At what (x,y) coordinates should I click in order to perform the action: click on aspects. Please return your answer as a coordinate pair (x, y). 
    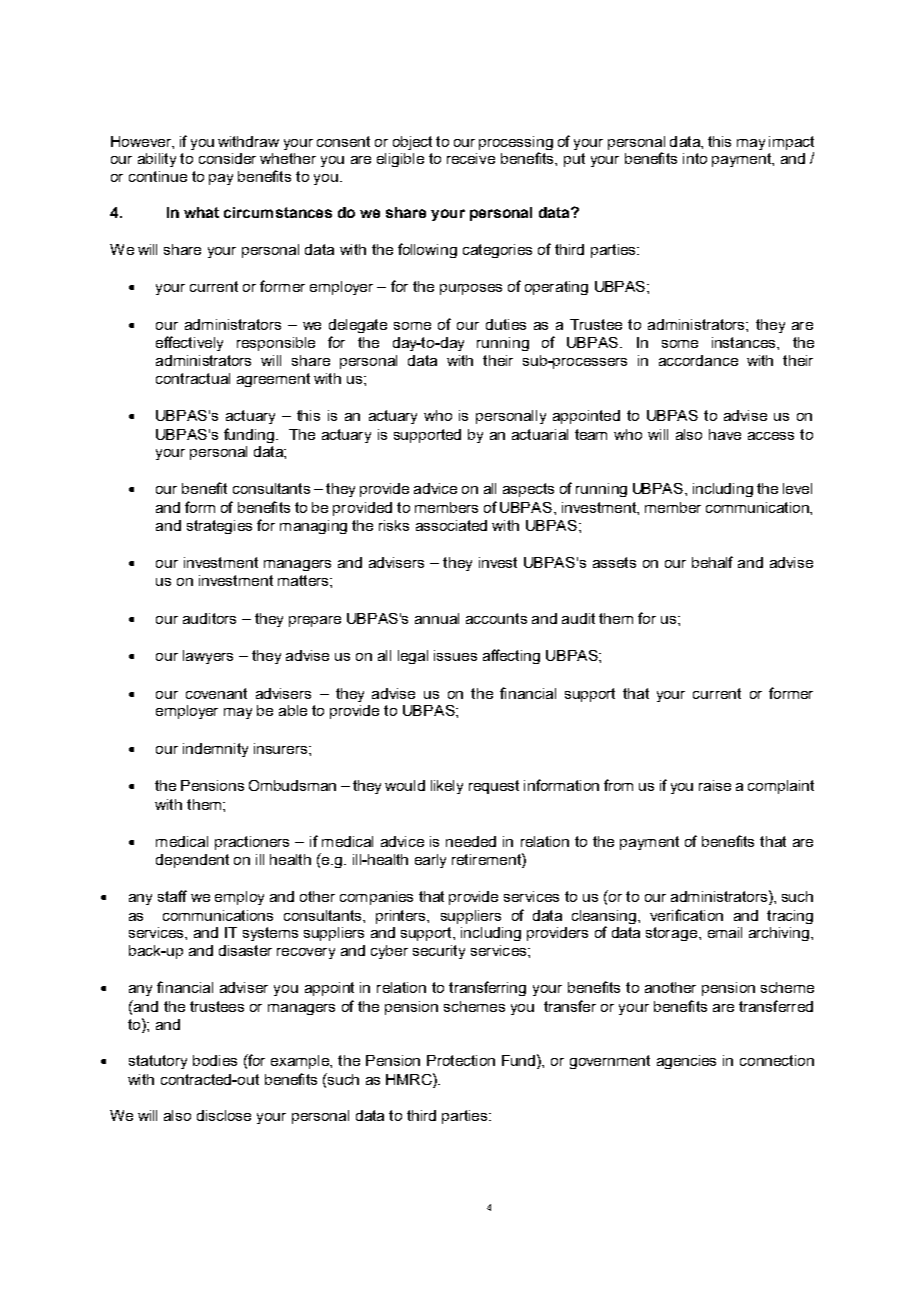
    Looking at the image, I should click on (528, 490).
